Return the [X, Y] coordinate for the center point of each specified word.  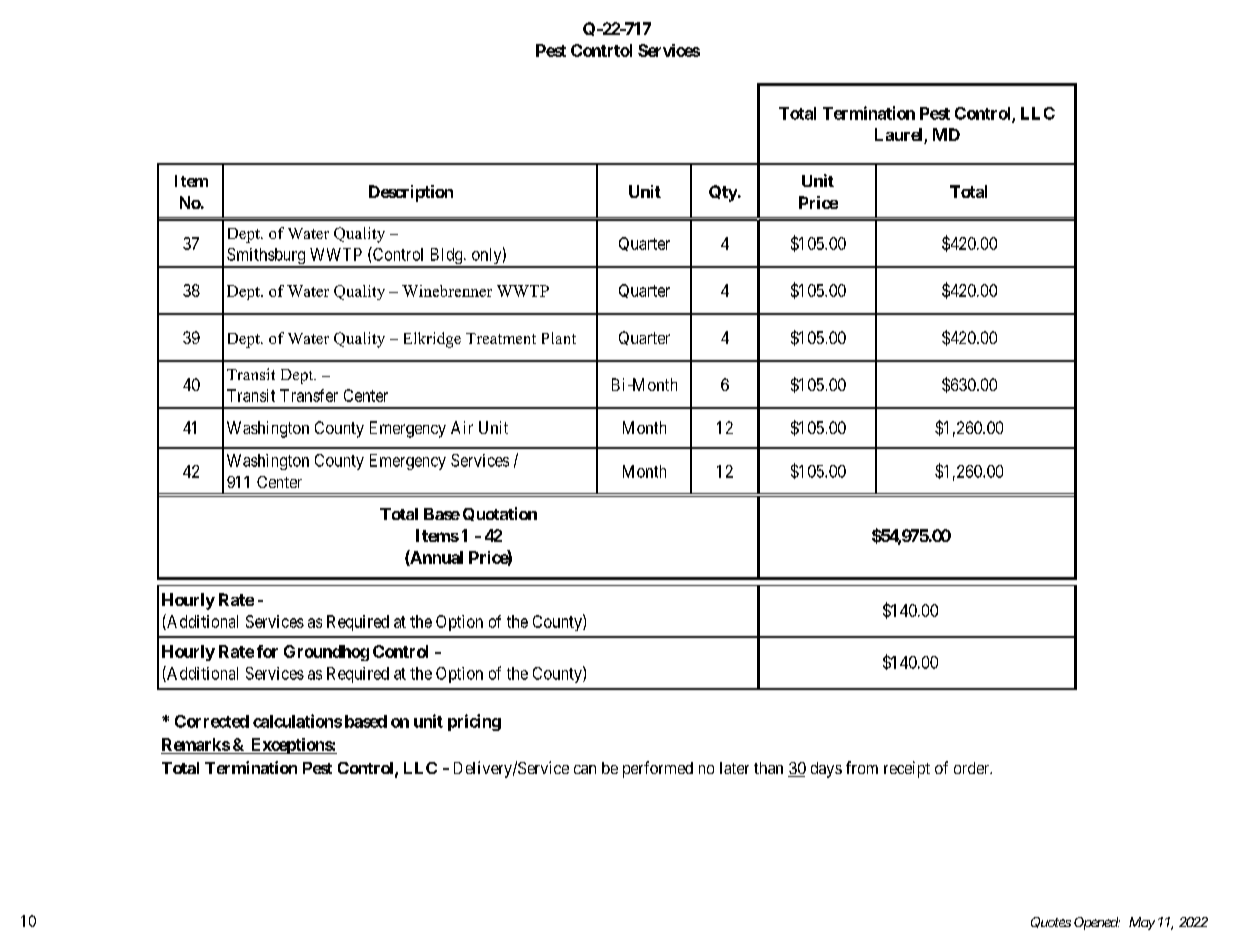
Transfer [309, 395]
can [585, 769]
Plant [559, 338]
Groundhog [326, 653]
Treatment [501, 338]
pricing [474, 722]
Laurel [900, 136]
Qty [723, 193]
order [973, 768]
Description [411, 193]
